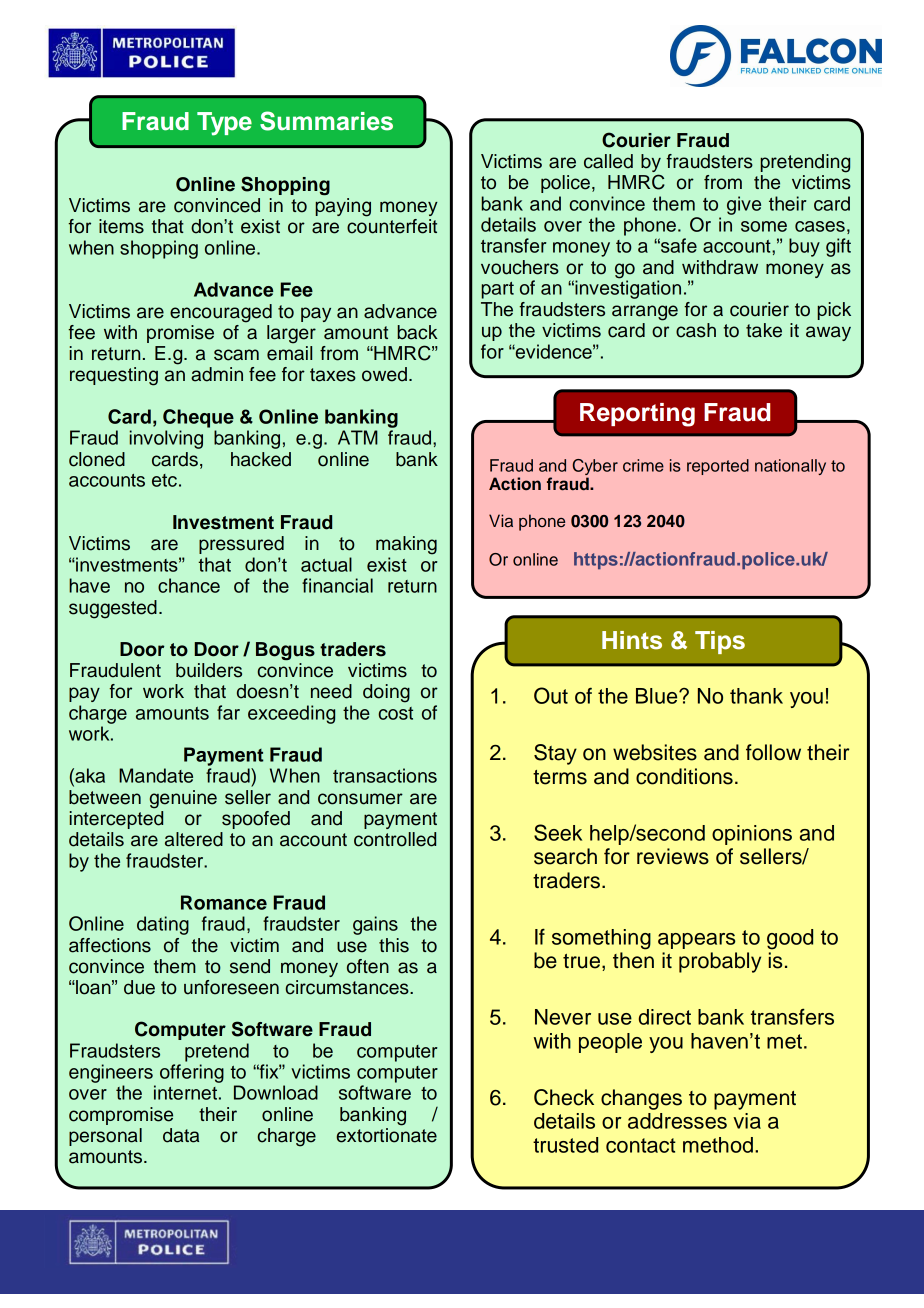 Image resolution: width=924 pixels, height=1308 pixels. Describe the element at coordinates (194, 839) in the page. I see `altered` at that location.
